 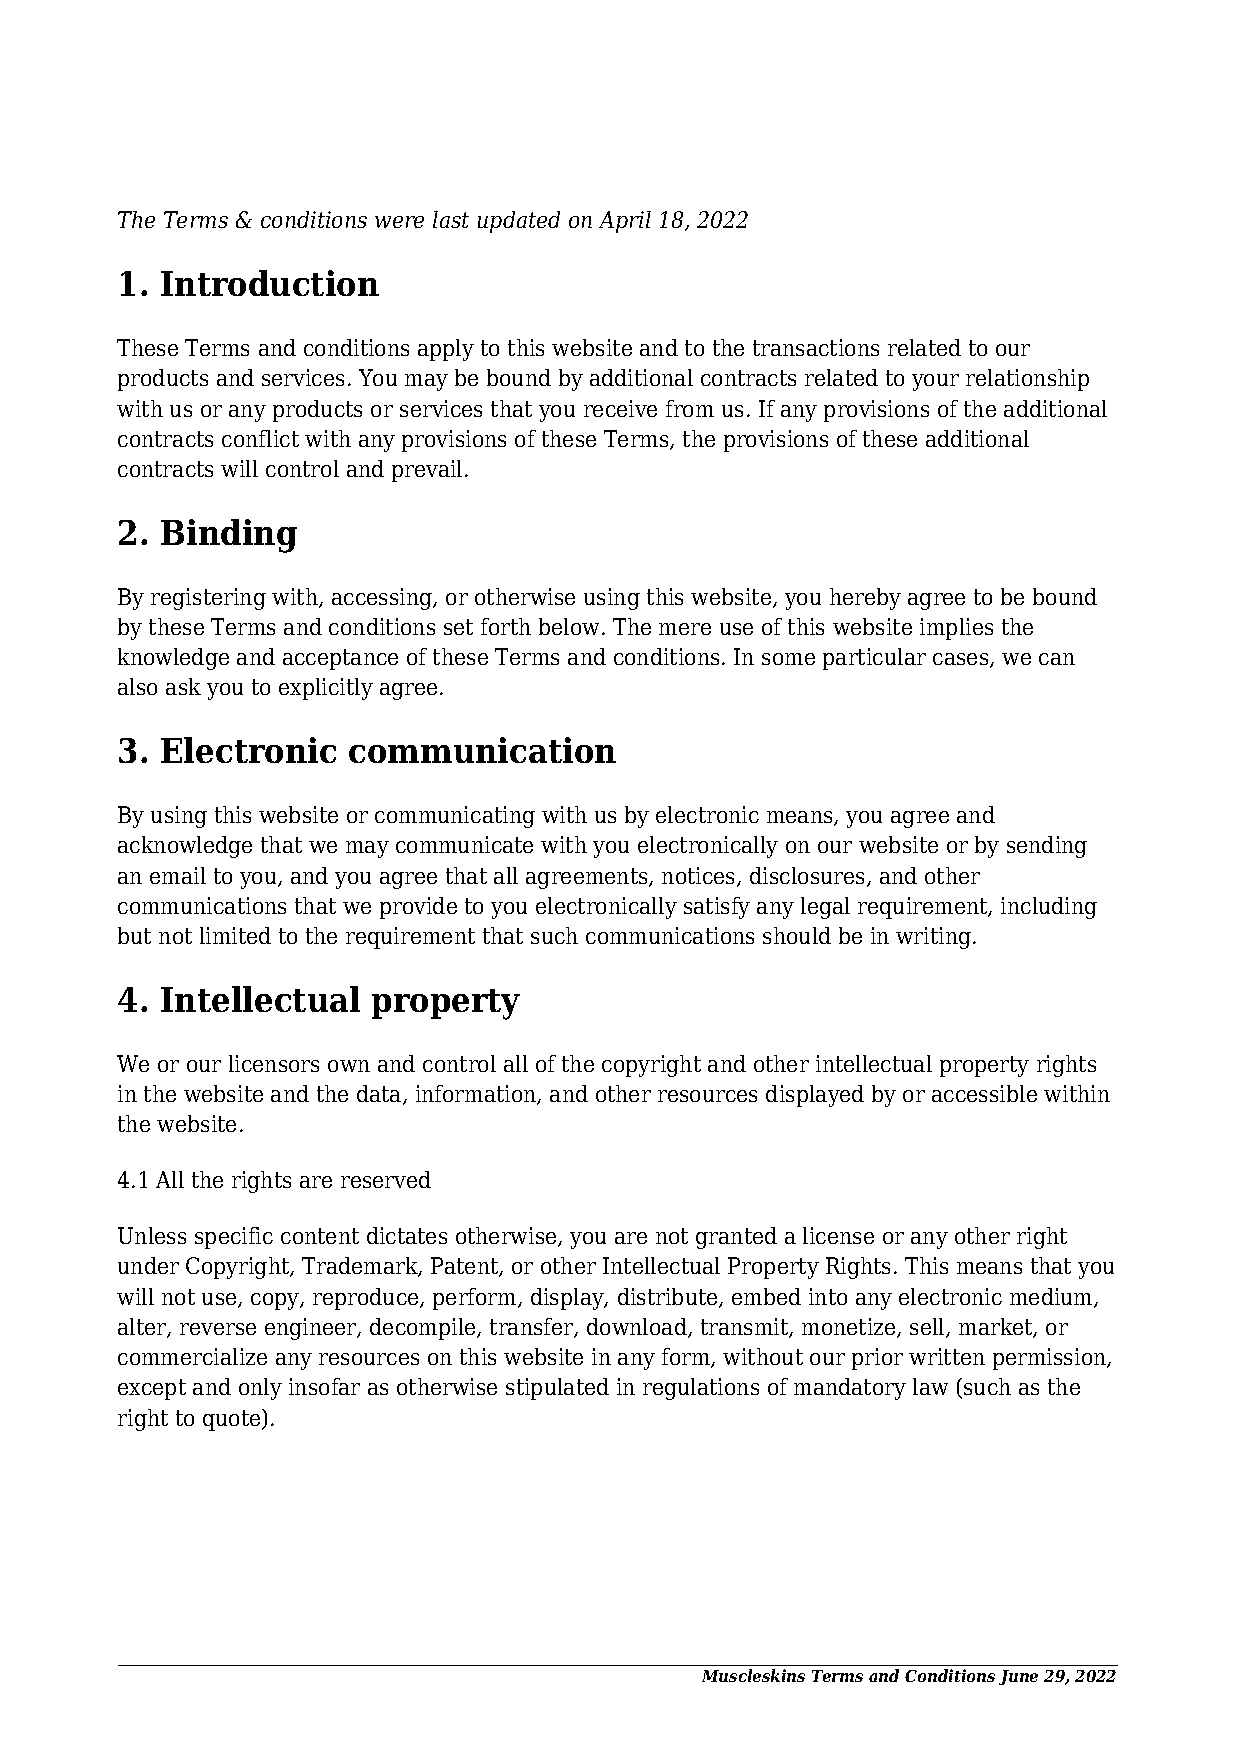 I want to click on quote, so click(x=233, y=1420).
